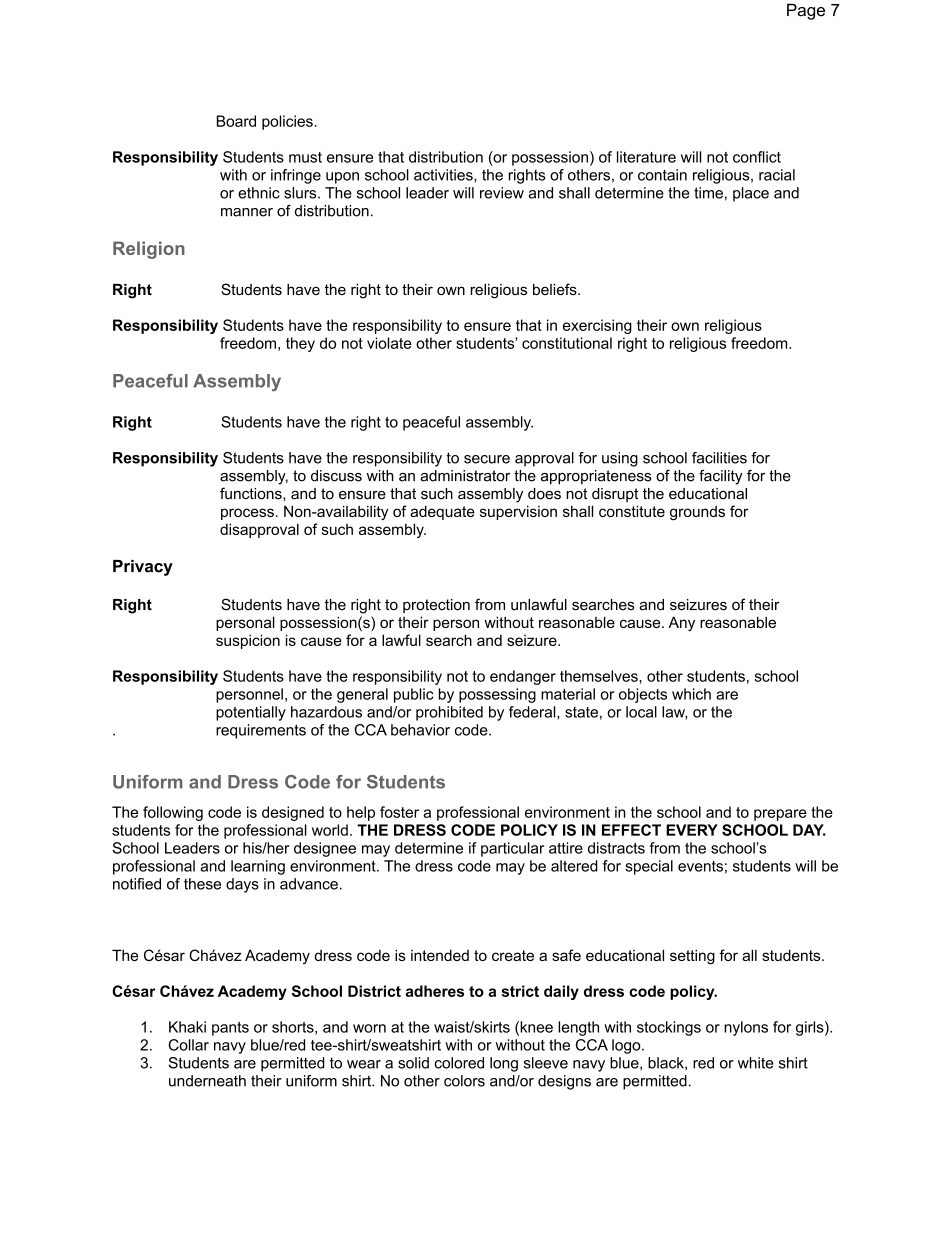 The height and width of the image is (1233, 952). Describe the element at coordinates (188, 1045) in the image. I see `Collar` at that location.
